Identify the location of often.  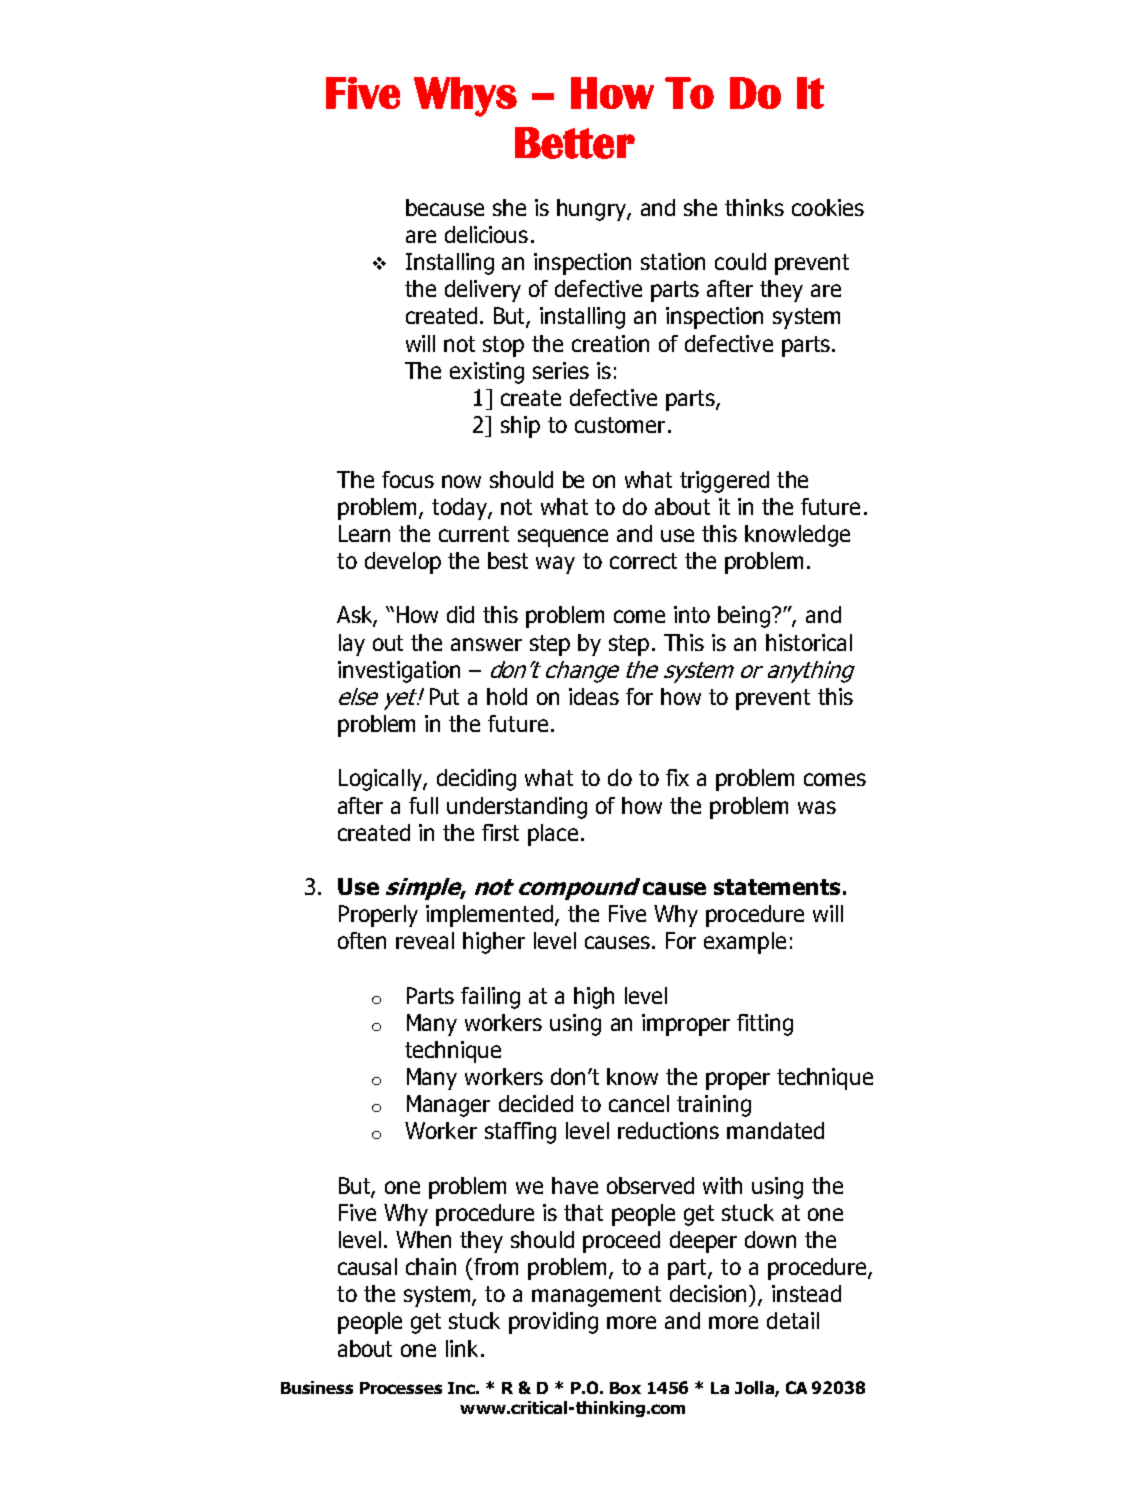
(362, 940).
